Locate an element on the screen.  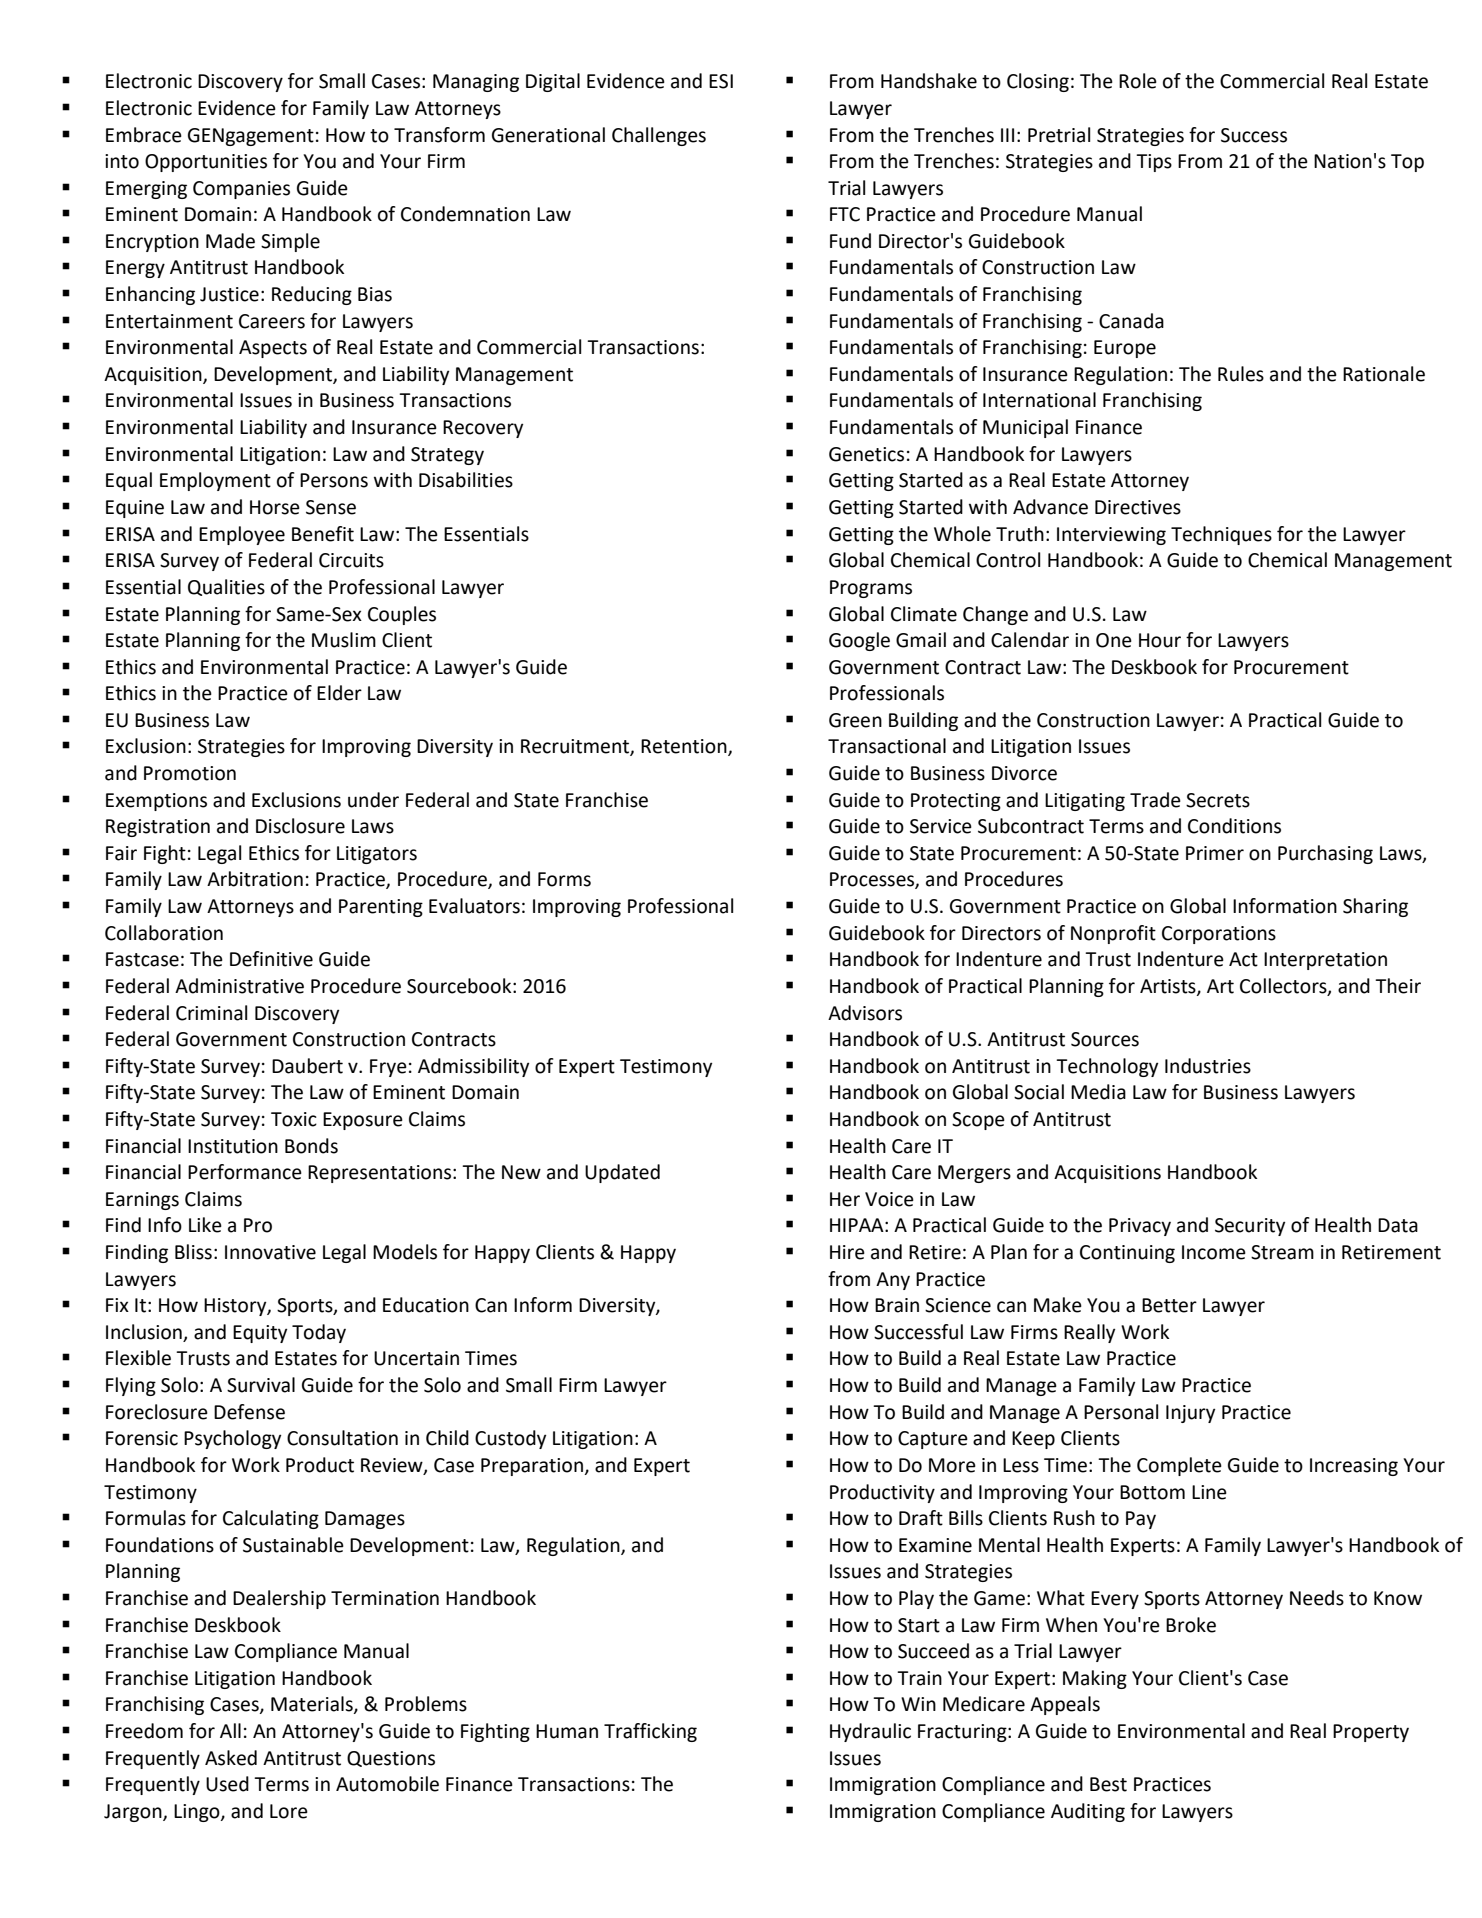
Asked is located at coordinates (231, 1758).
